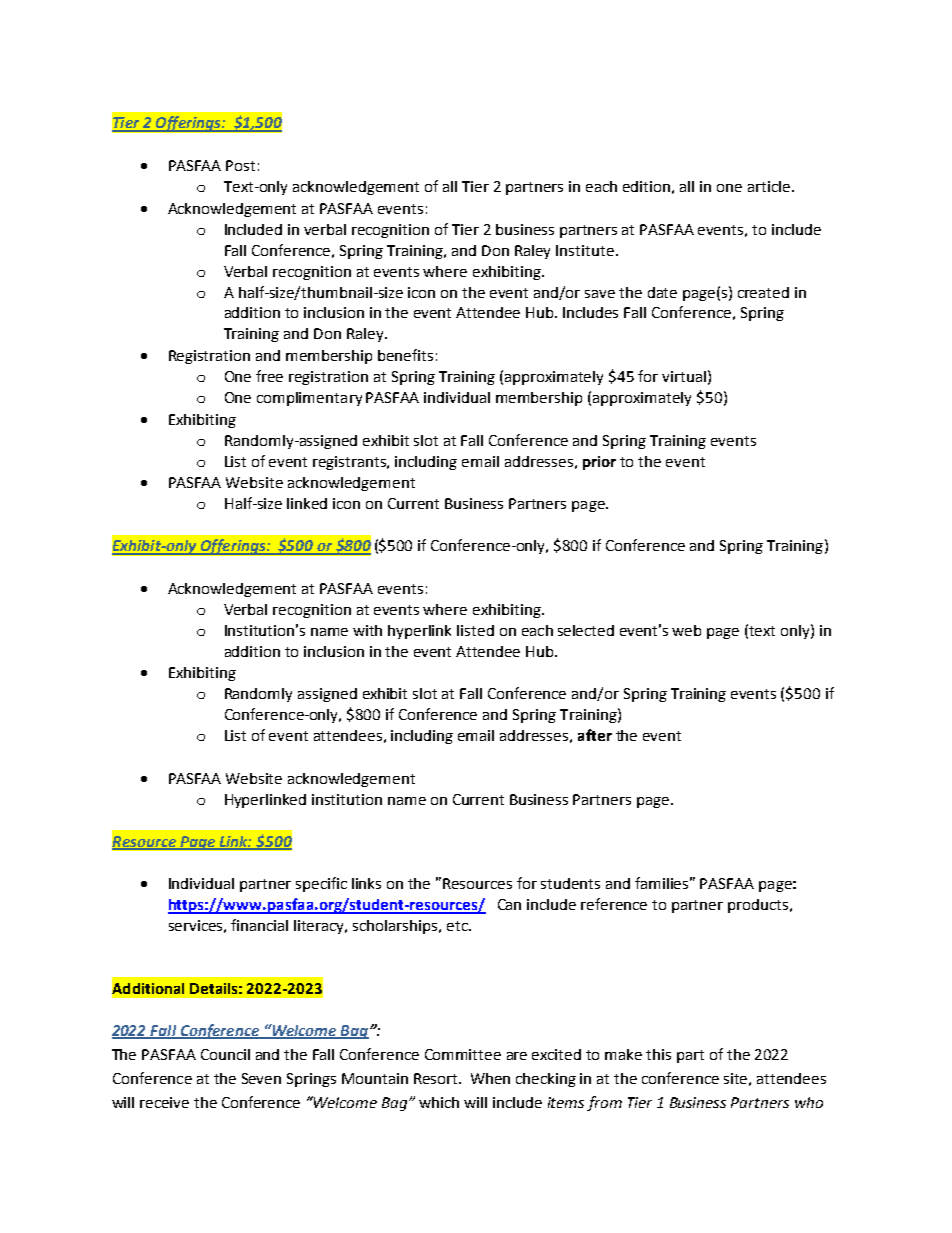 The image size is (952, 1233). What do you see at coordinates (261, 1078) in the screenshot?
I see `Seven` at bounding box center [261, 1078].
